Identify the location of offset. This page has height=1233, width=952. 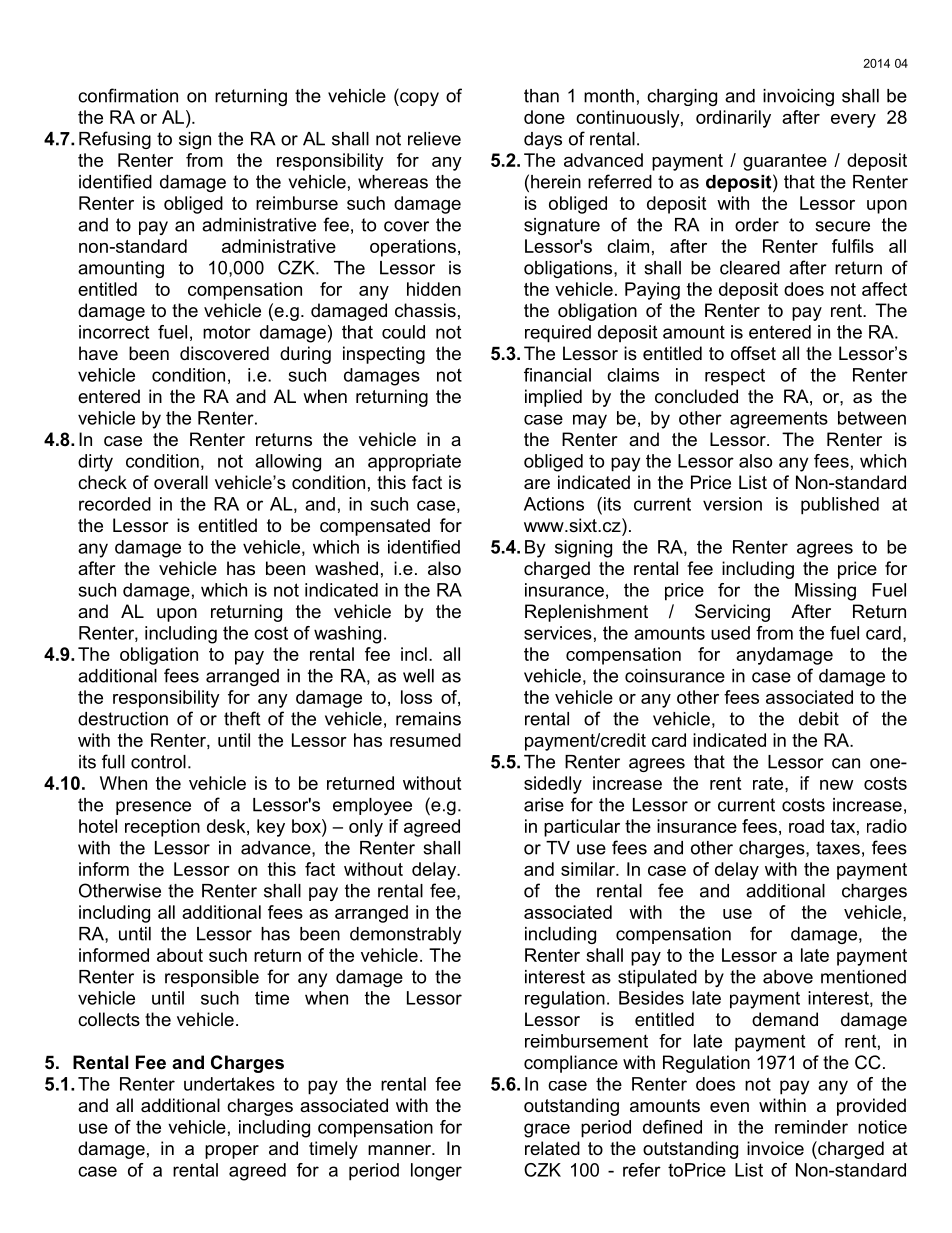
(753, 353).
